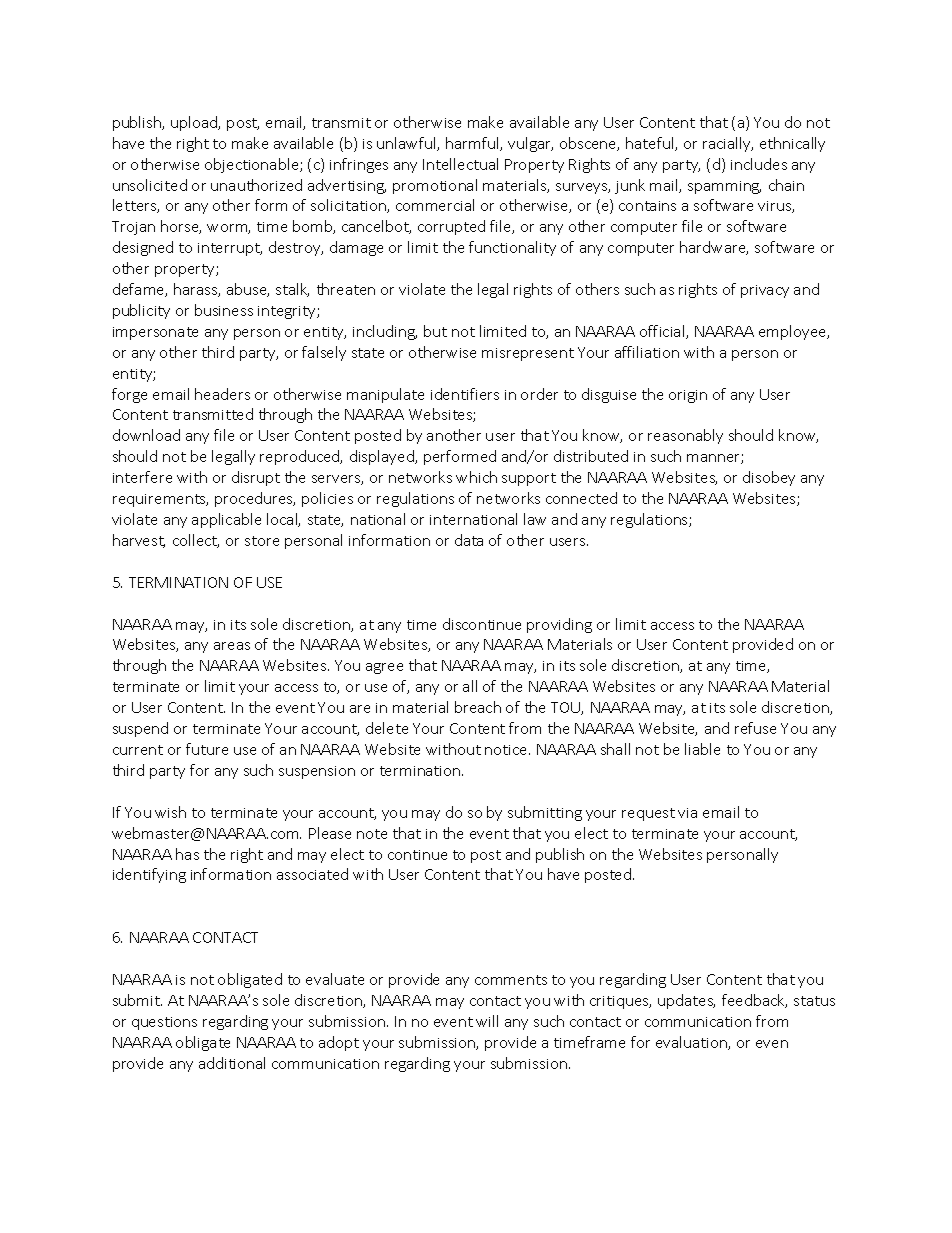 The image size is (952, 1233). What do you see at coordinates (232, 646) in the document?
I see `areas` at bounding box center [232, 646].
